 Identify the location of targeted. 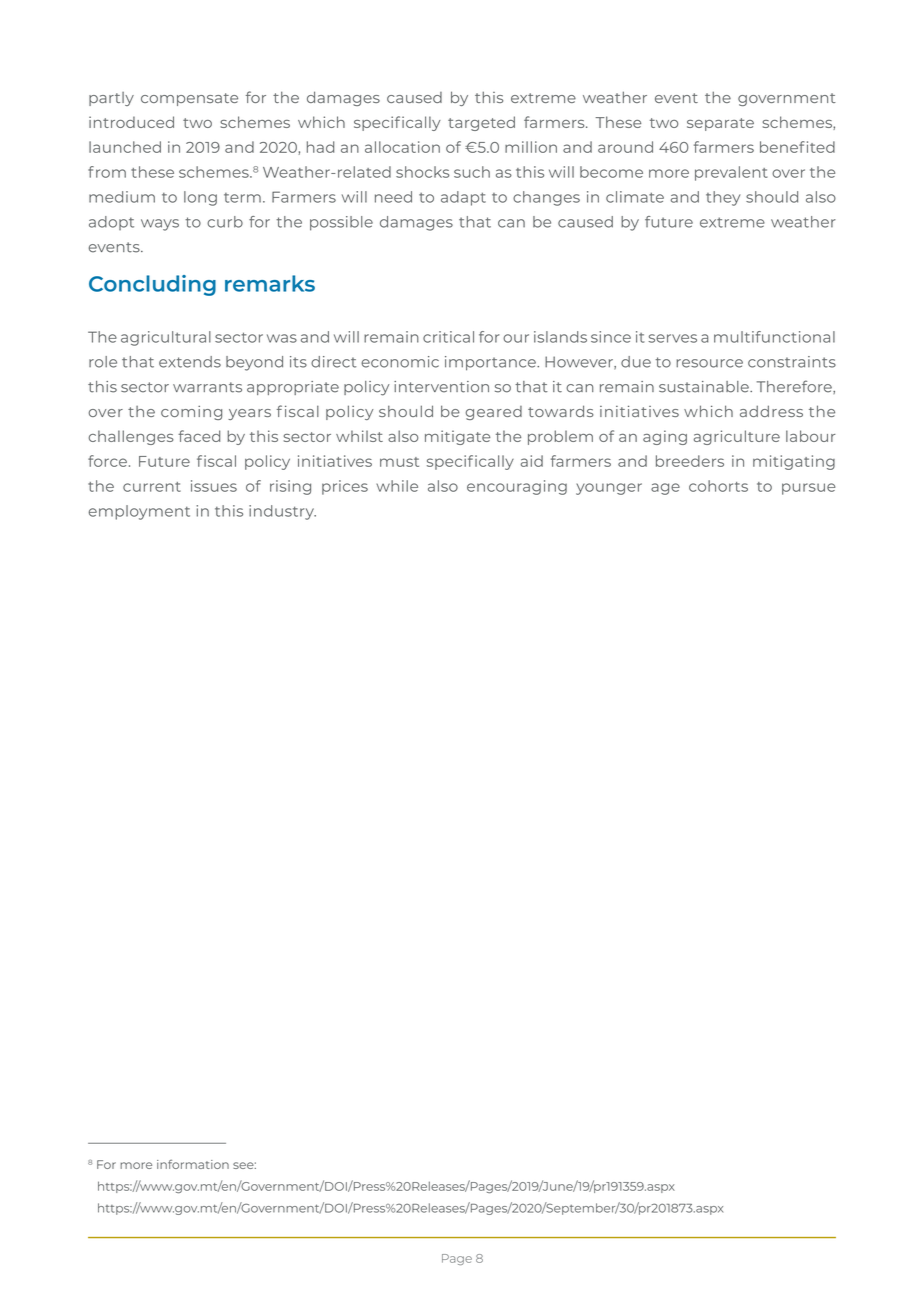
(481, 123).
